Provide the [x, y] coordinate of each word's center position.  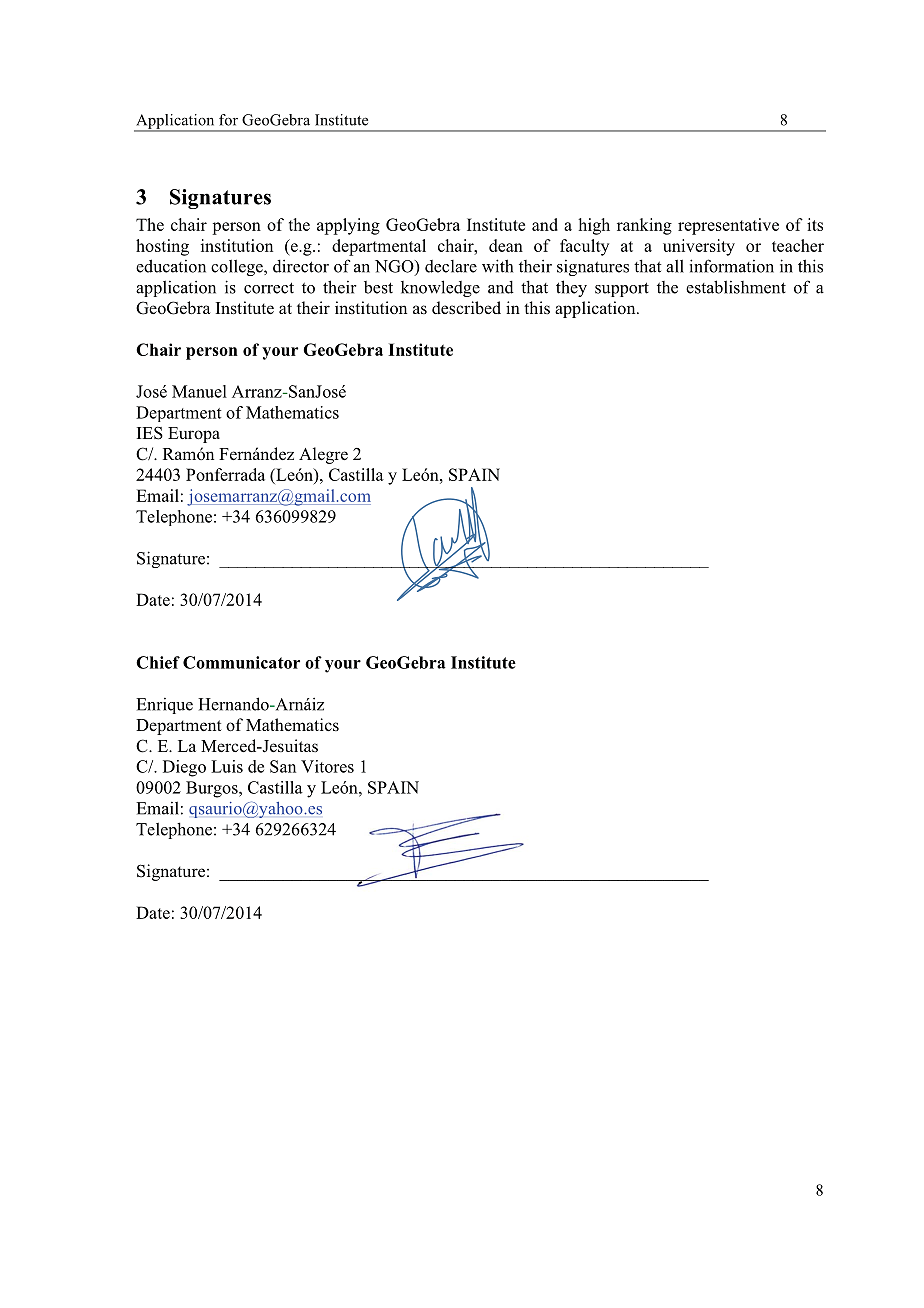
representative [728, 226]
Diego [184, 768]
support [622, 289]
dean [506, 245]
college [238, 267]
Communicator [241, 662]
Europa [194, 435]
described [466, 308]
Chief [158, 662]
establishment [736, 287]
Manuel [199, 391]
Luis [227, 766]
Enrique [164, 706]
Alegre [323, 455]
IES [150, 433]
